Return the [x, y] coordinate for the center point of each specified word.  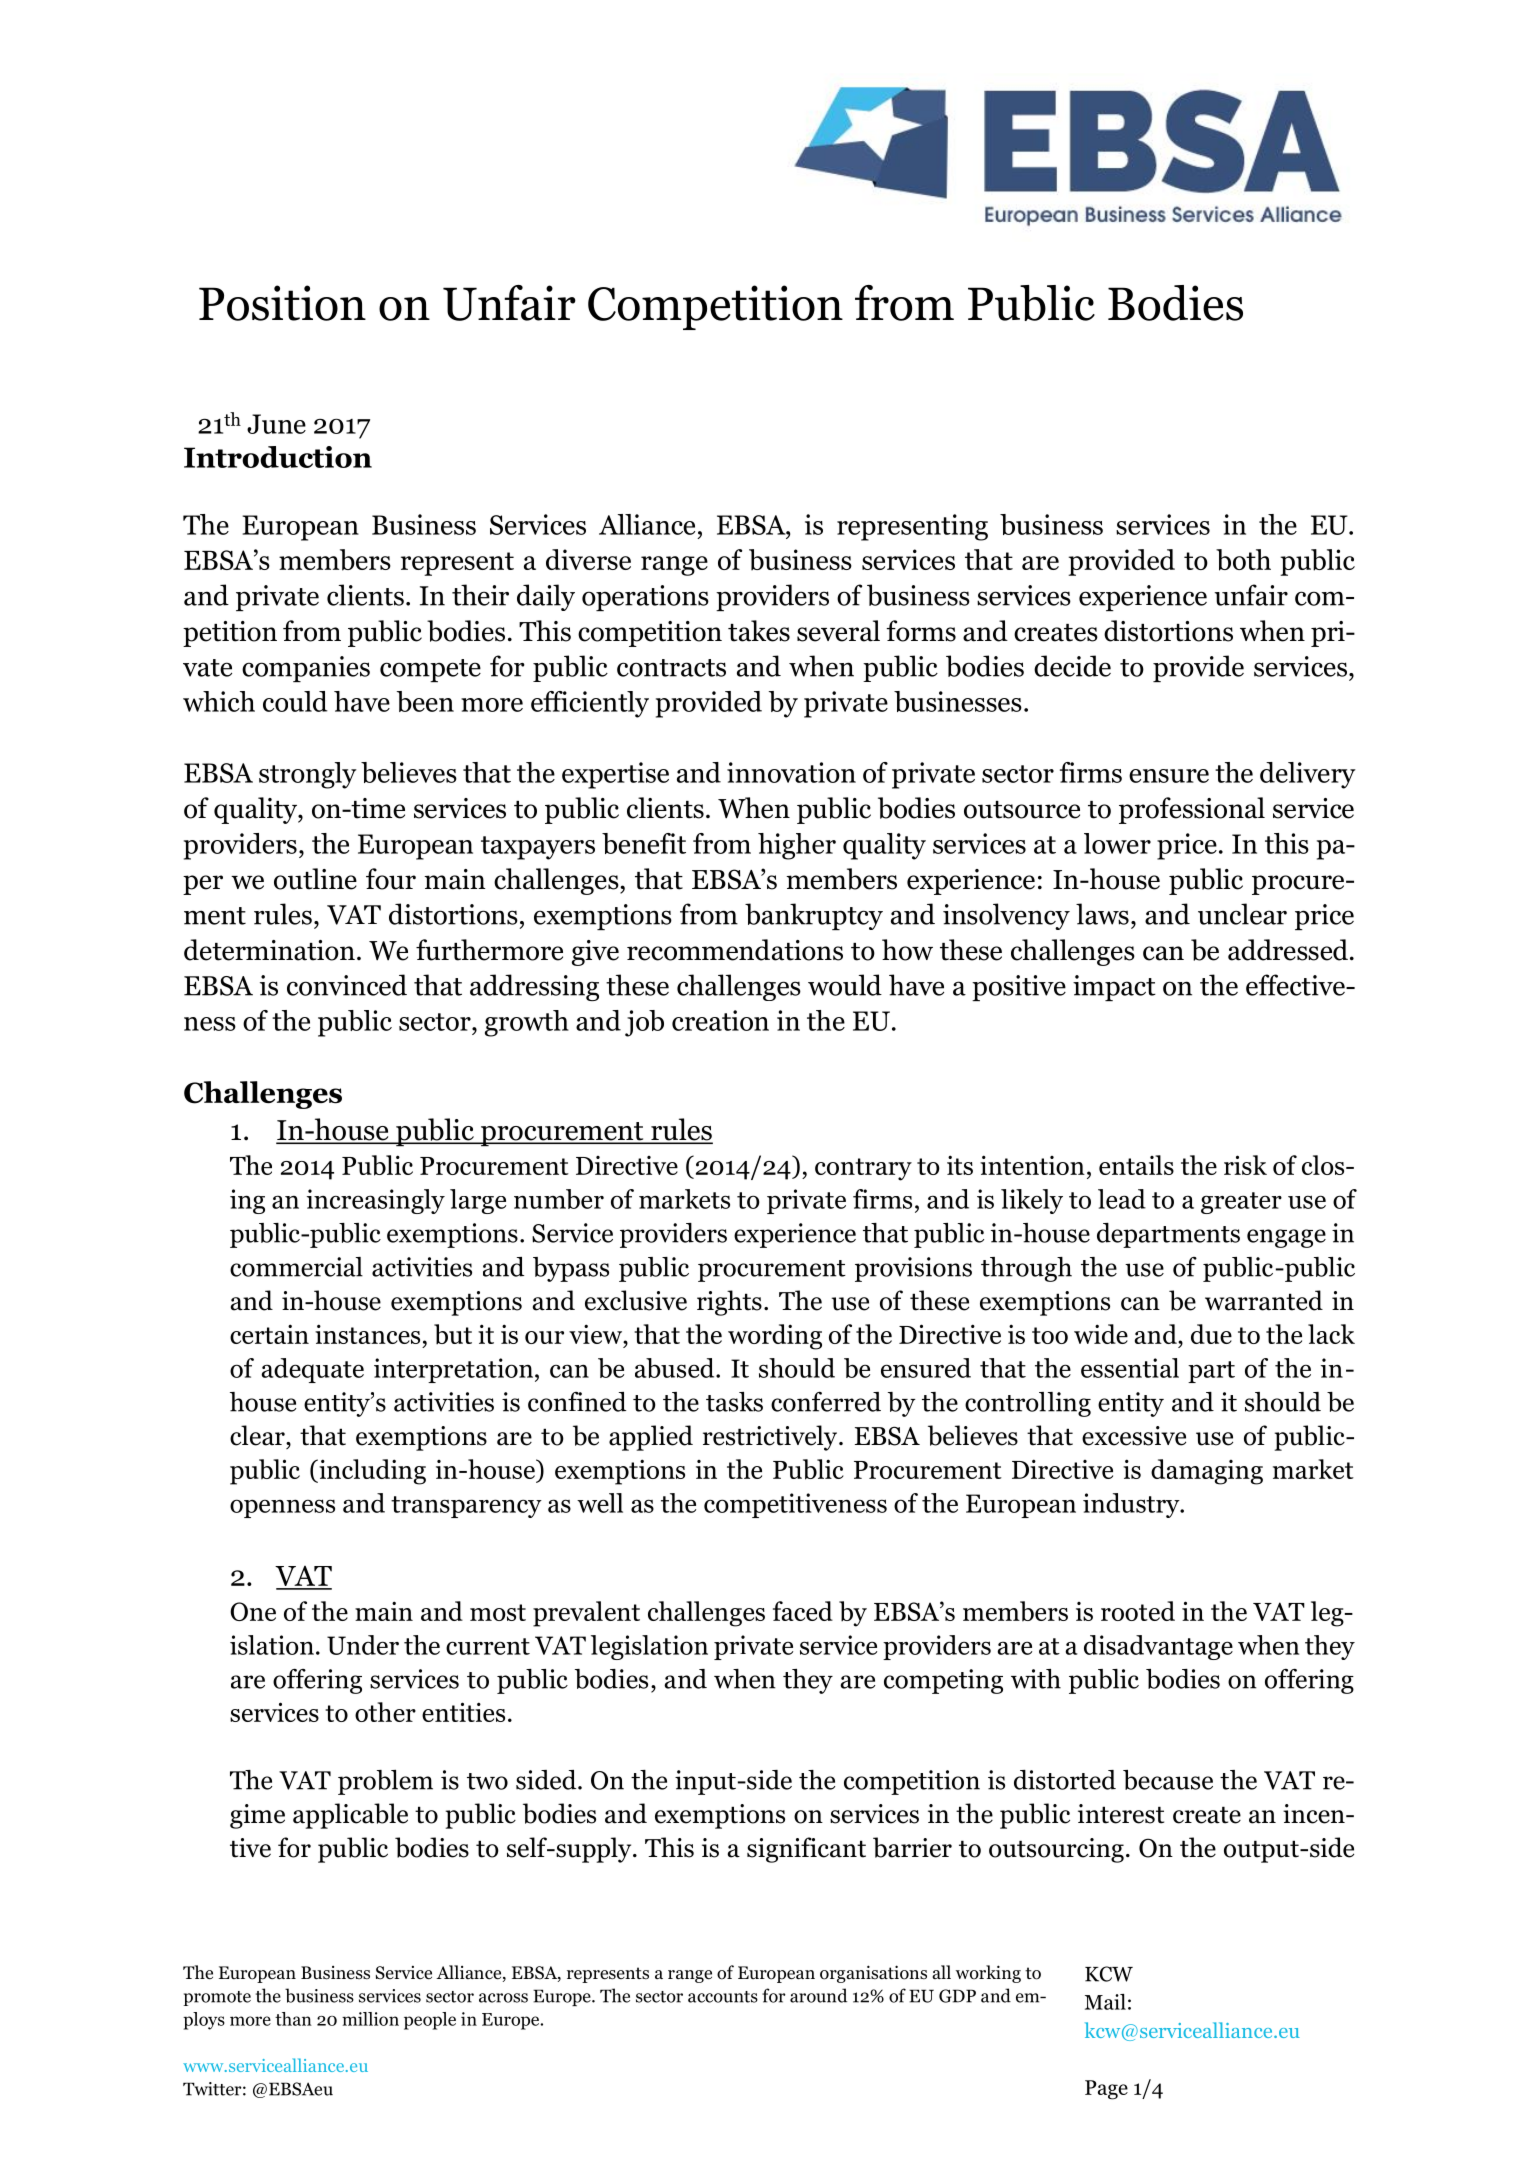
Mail [1105, 2002]
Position [282, 303]
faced [803, 1611]
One [253, 1611]
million [370, 2019]
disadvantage [1158, 1647]
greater [1241, 1203]
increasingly [376, 1201]
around [818, 1995]
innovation [791, 772]
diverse [588, 559]
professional [1192, 810]
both [1243, 560]
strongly [308, 775]
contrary [863, 1169]
